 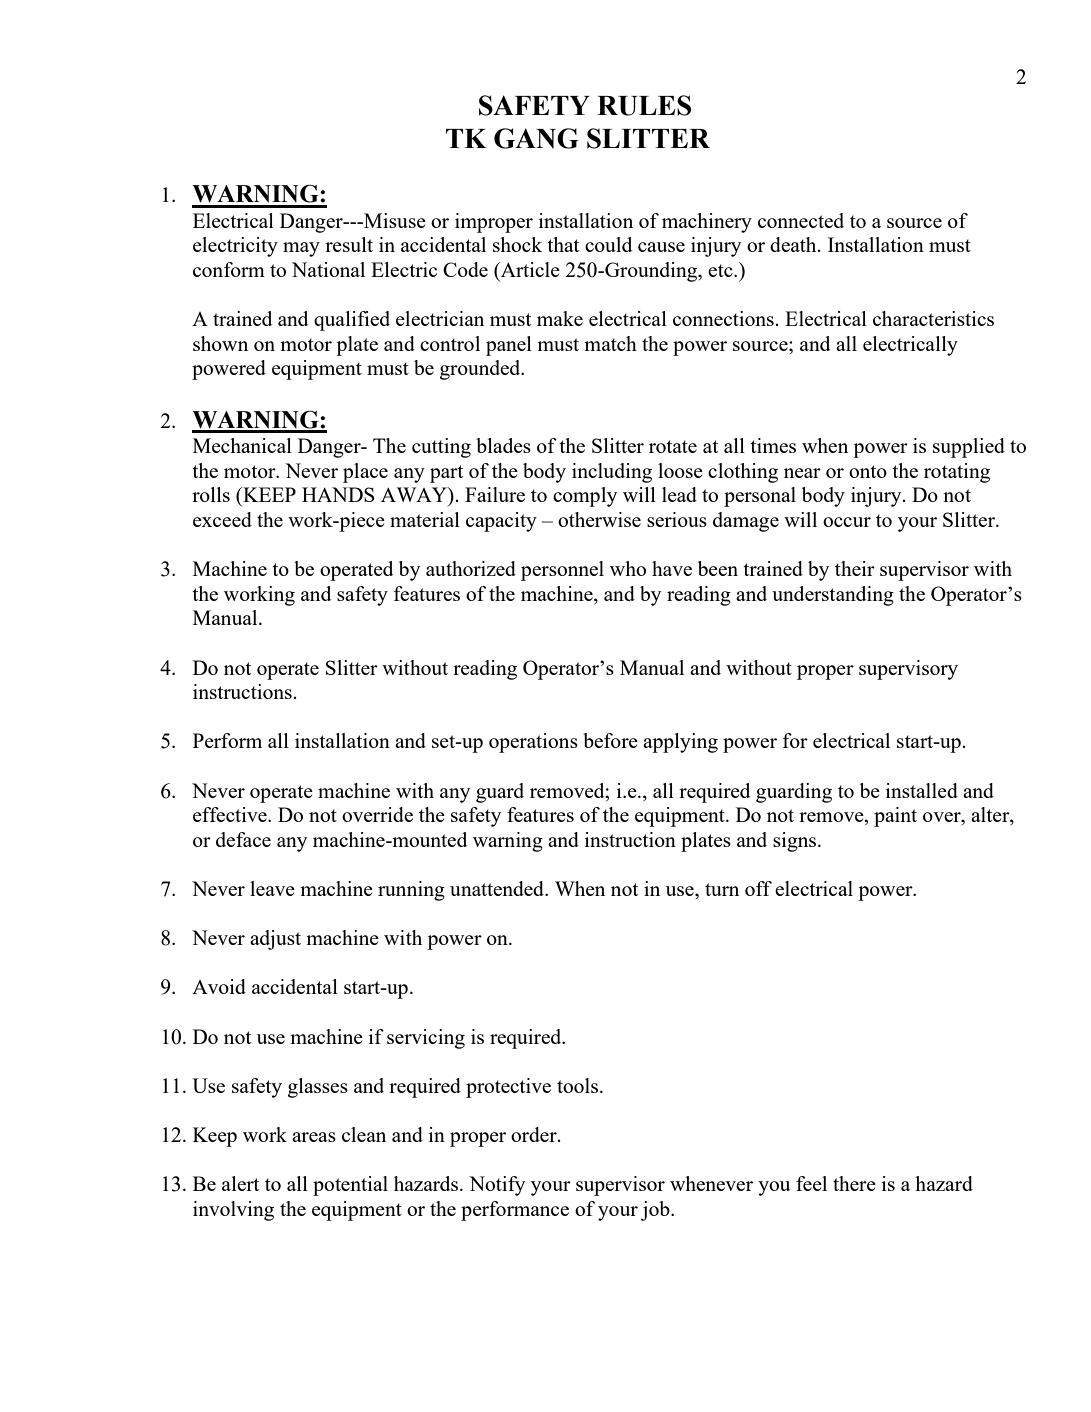 What do you see at coordinates (350, 1186) in the document?
I see `potential` at bounding box center [350, 1186].
